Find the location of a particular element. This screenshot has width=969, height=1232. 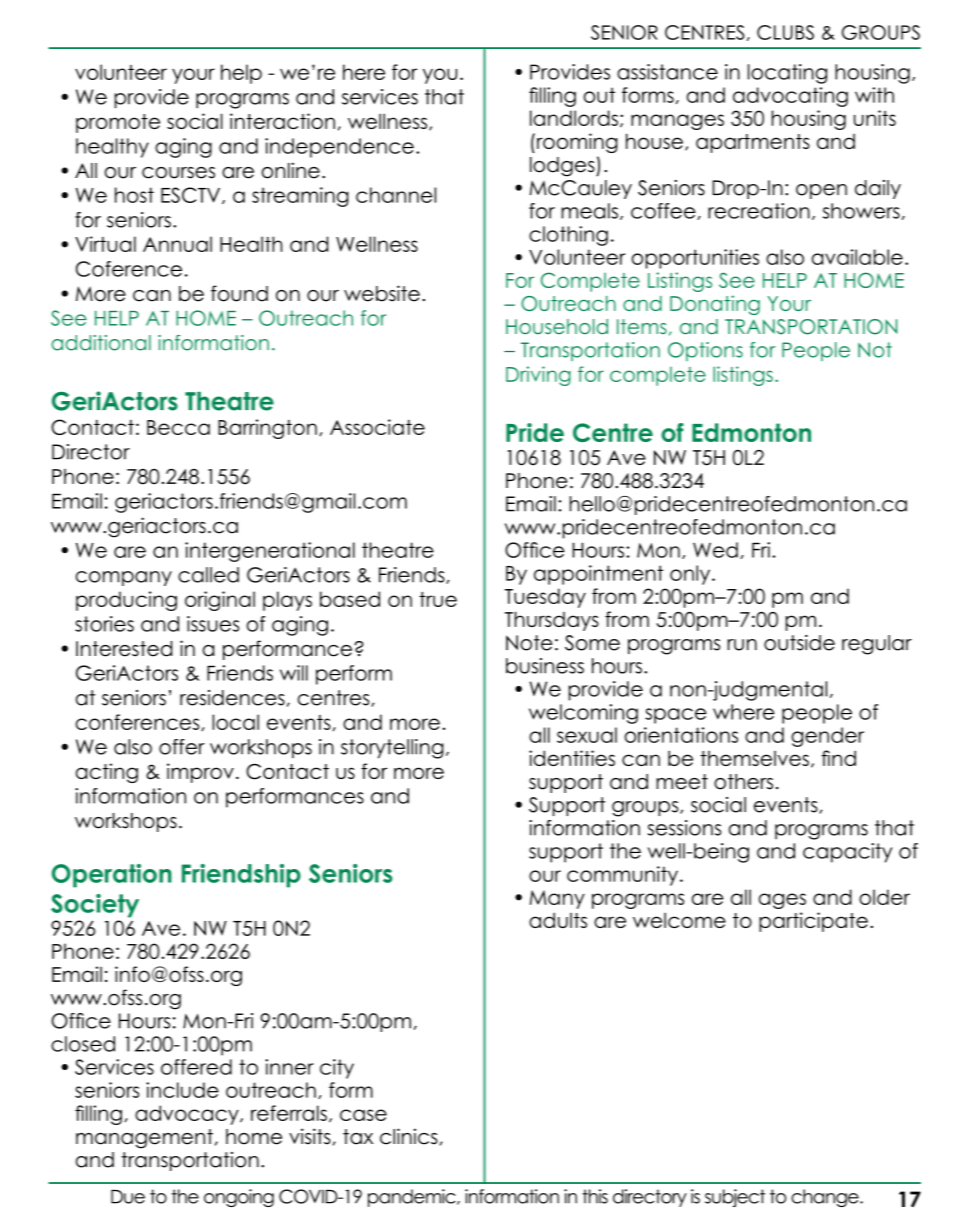

change is located at coordinates (826, 1198).
